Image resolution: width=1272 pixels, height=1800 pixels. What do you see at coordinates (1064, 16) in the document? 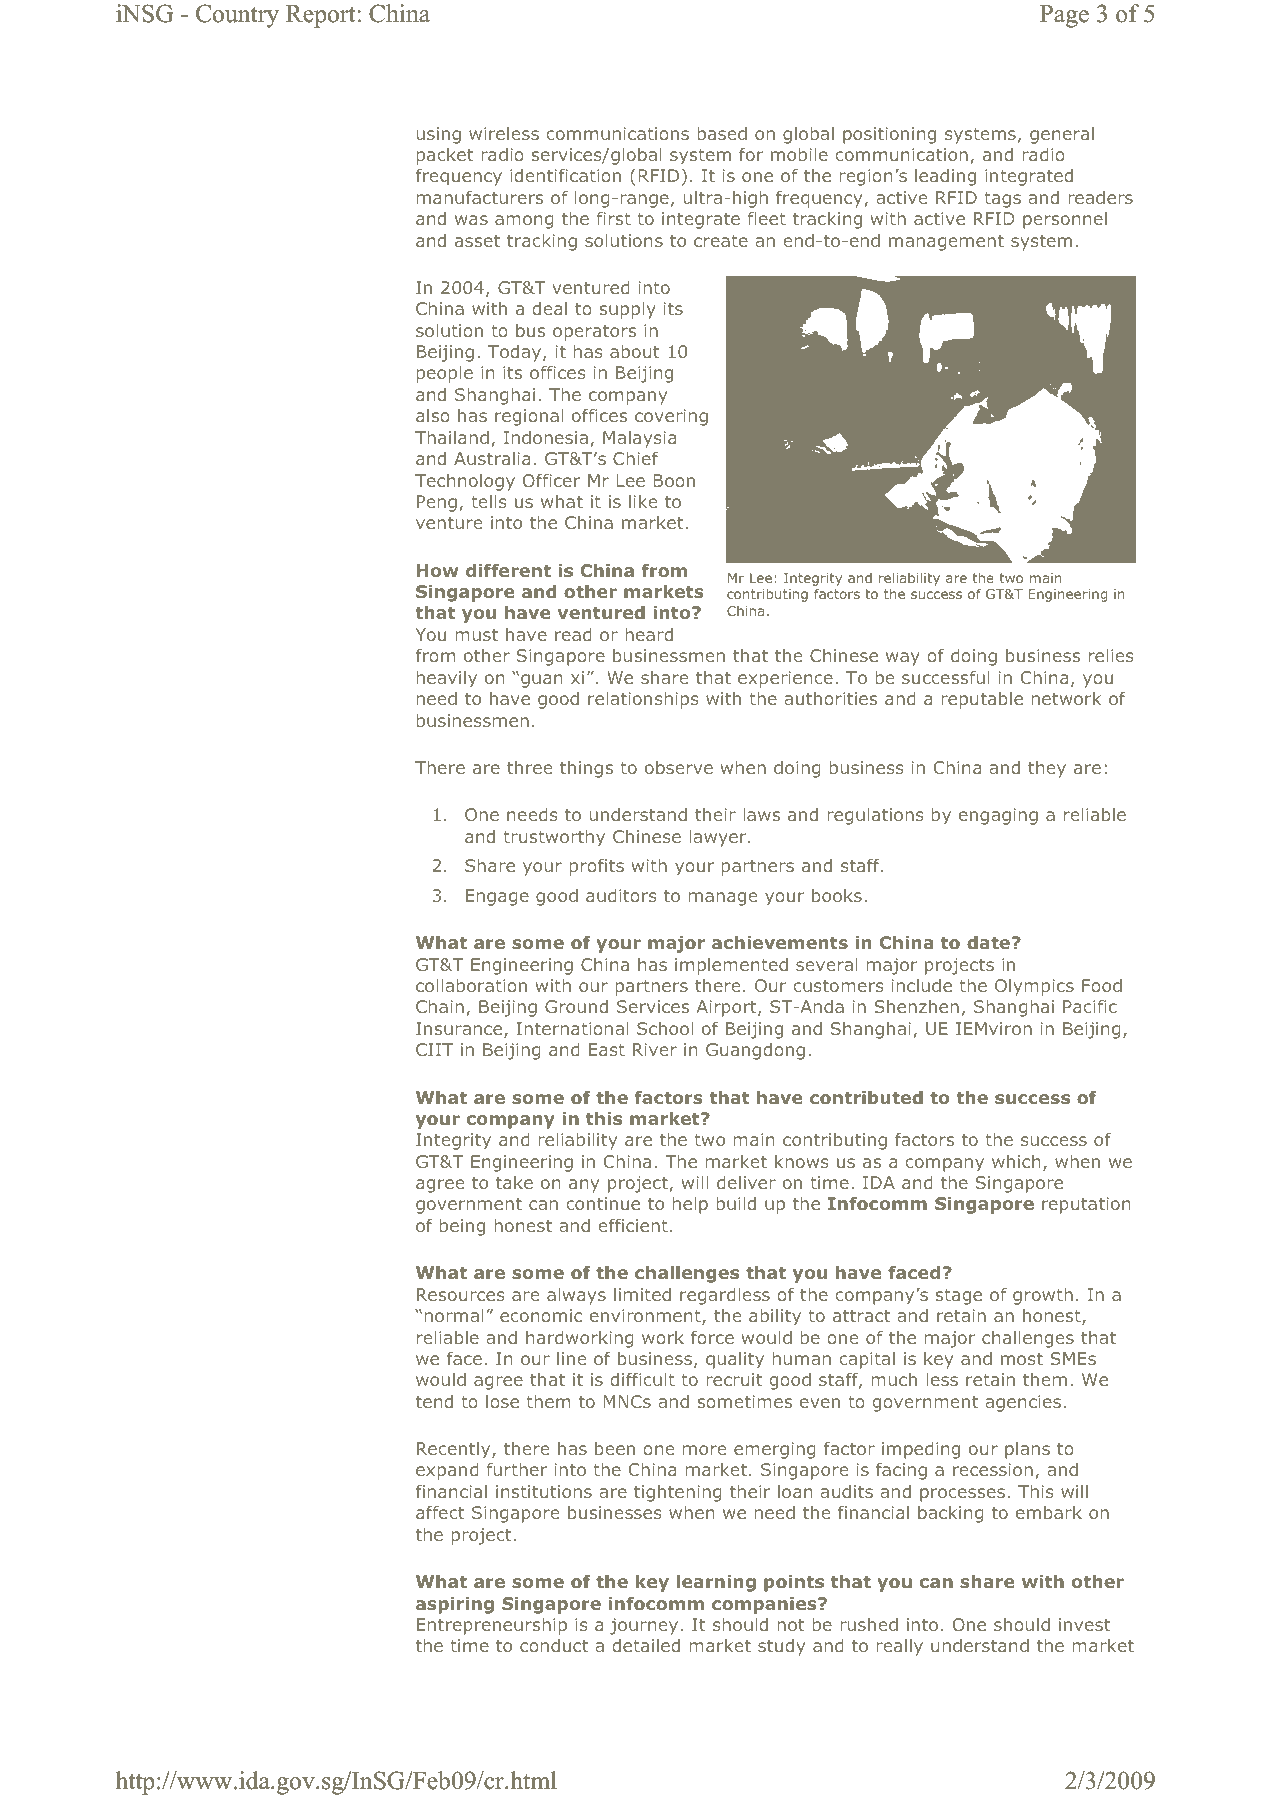
I see `Page` at bounding box center [1064, 16].
